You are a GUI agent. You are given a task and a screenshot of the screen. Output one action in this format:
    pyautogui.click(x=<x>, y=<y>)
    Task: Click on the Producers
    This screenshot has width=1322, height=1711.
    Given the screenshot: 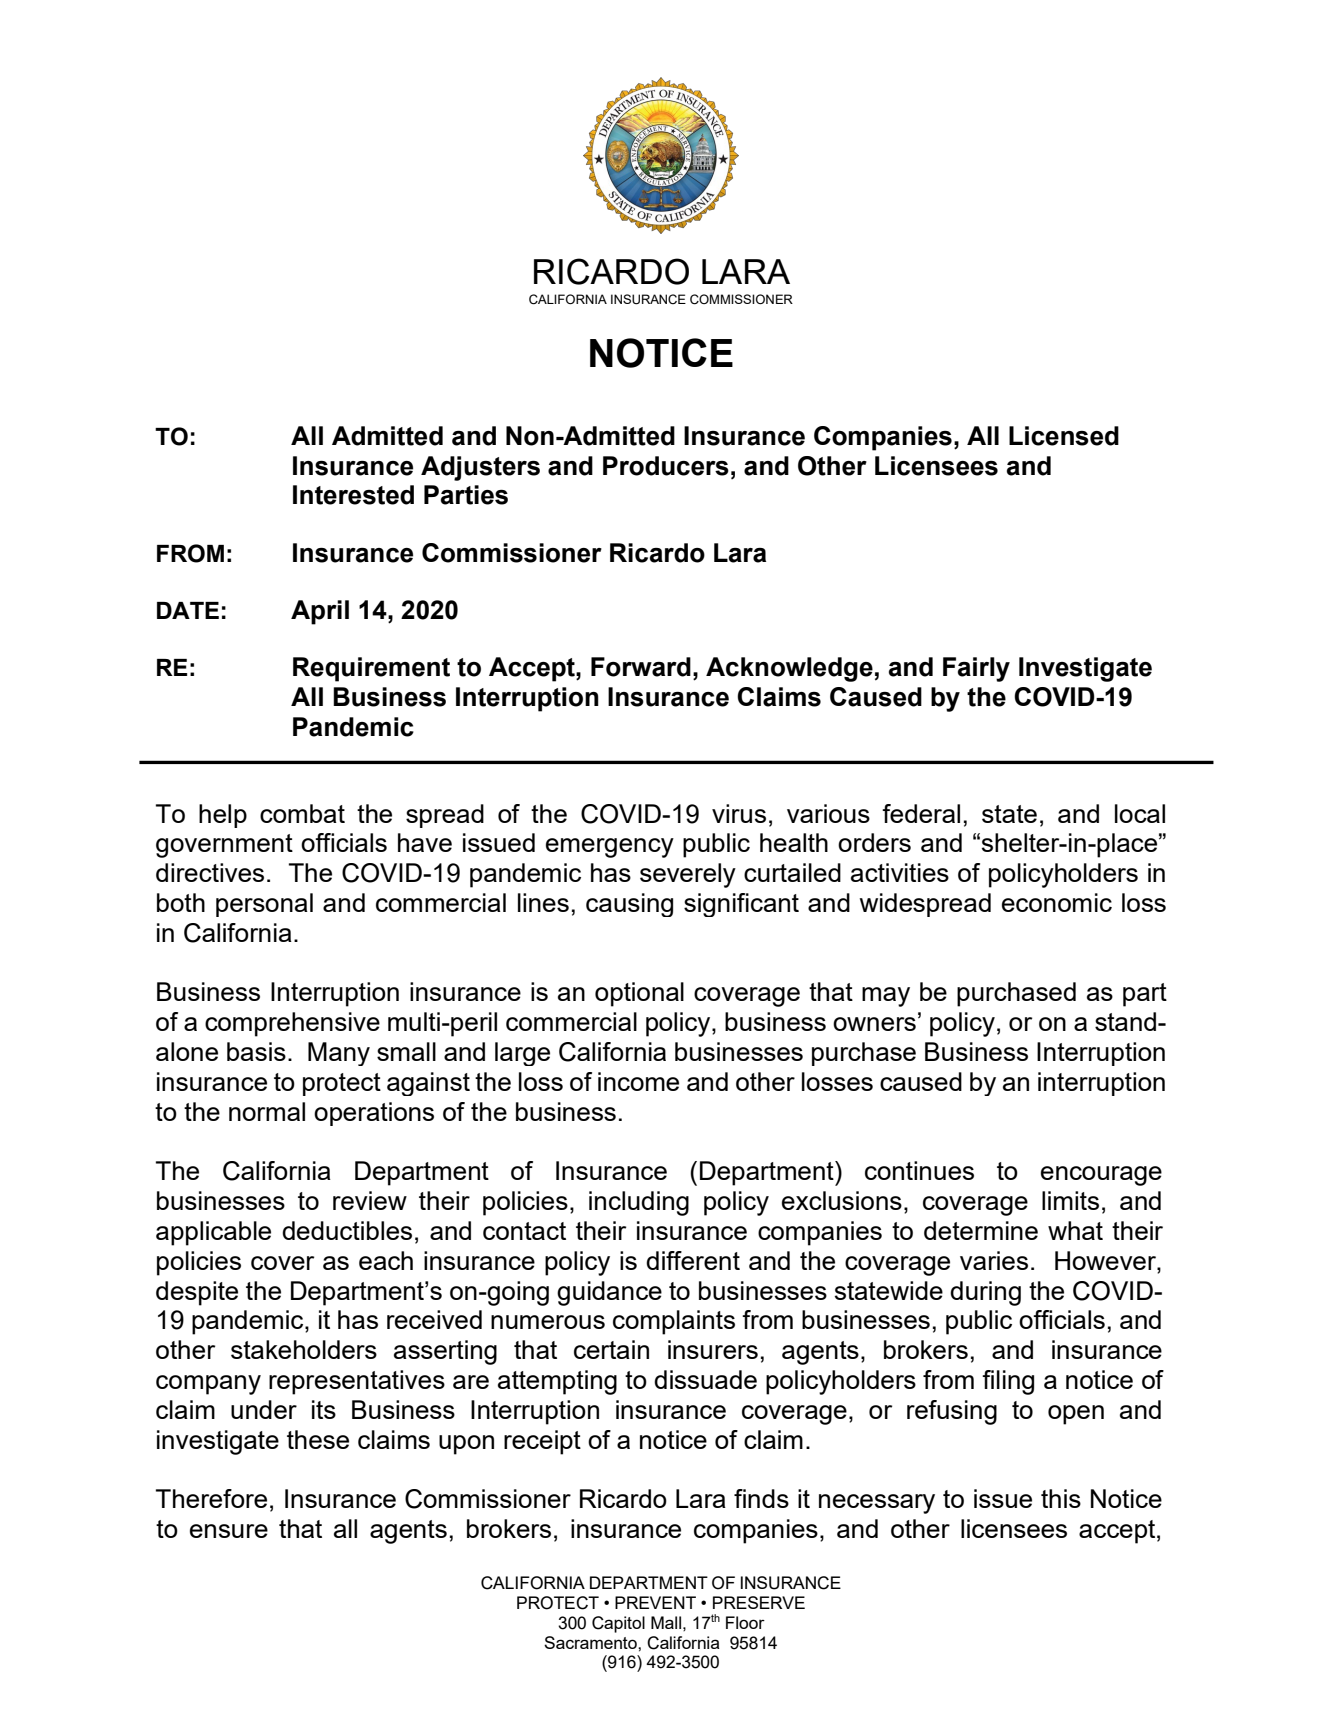 What is the action you would take?
    pyautogui.click(x=666, y=466)
